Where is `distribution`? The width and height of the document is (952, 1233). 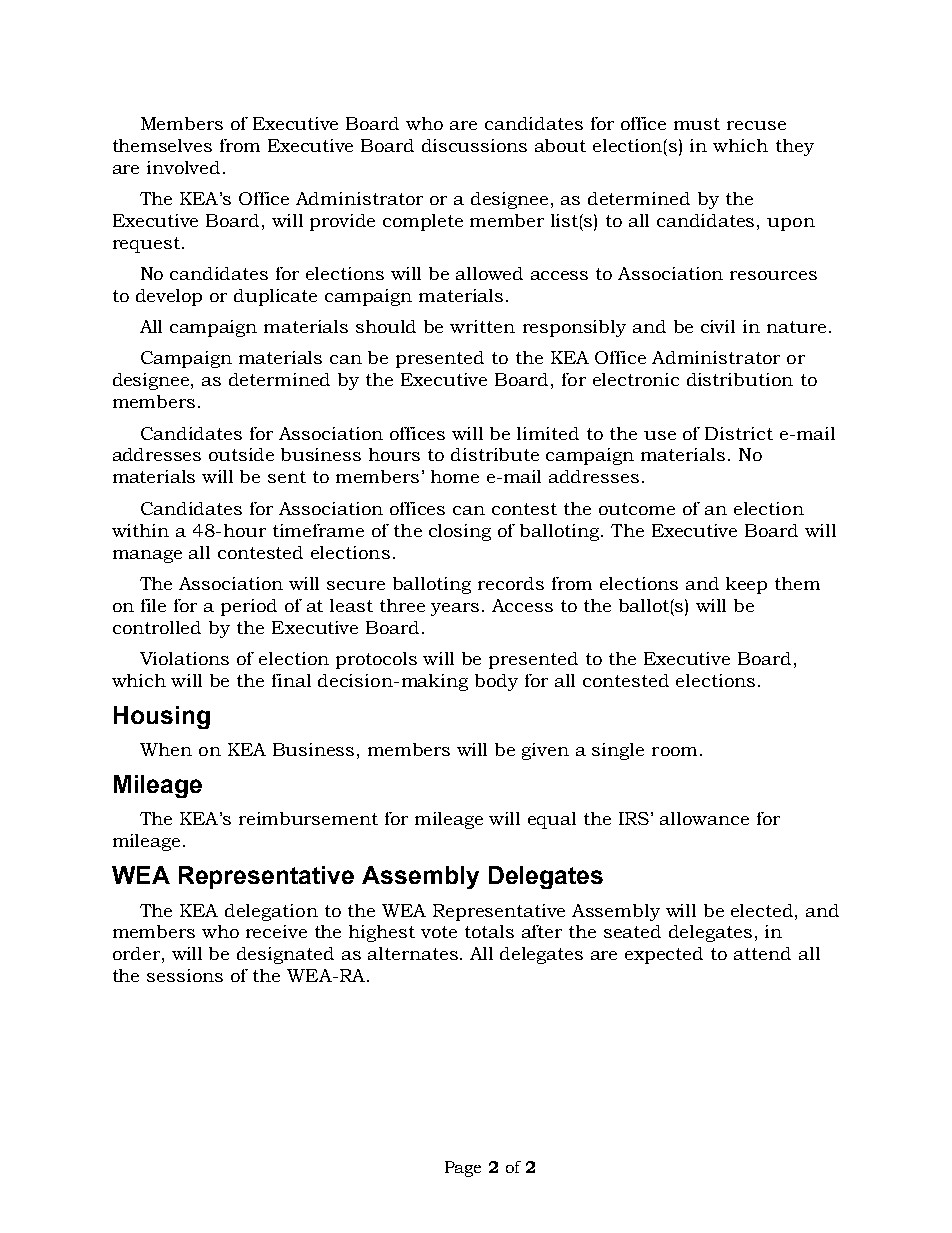 distribution is located at coordinates (740, 379).
